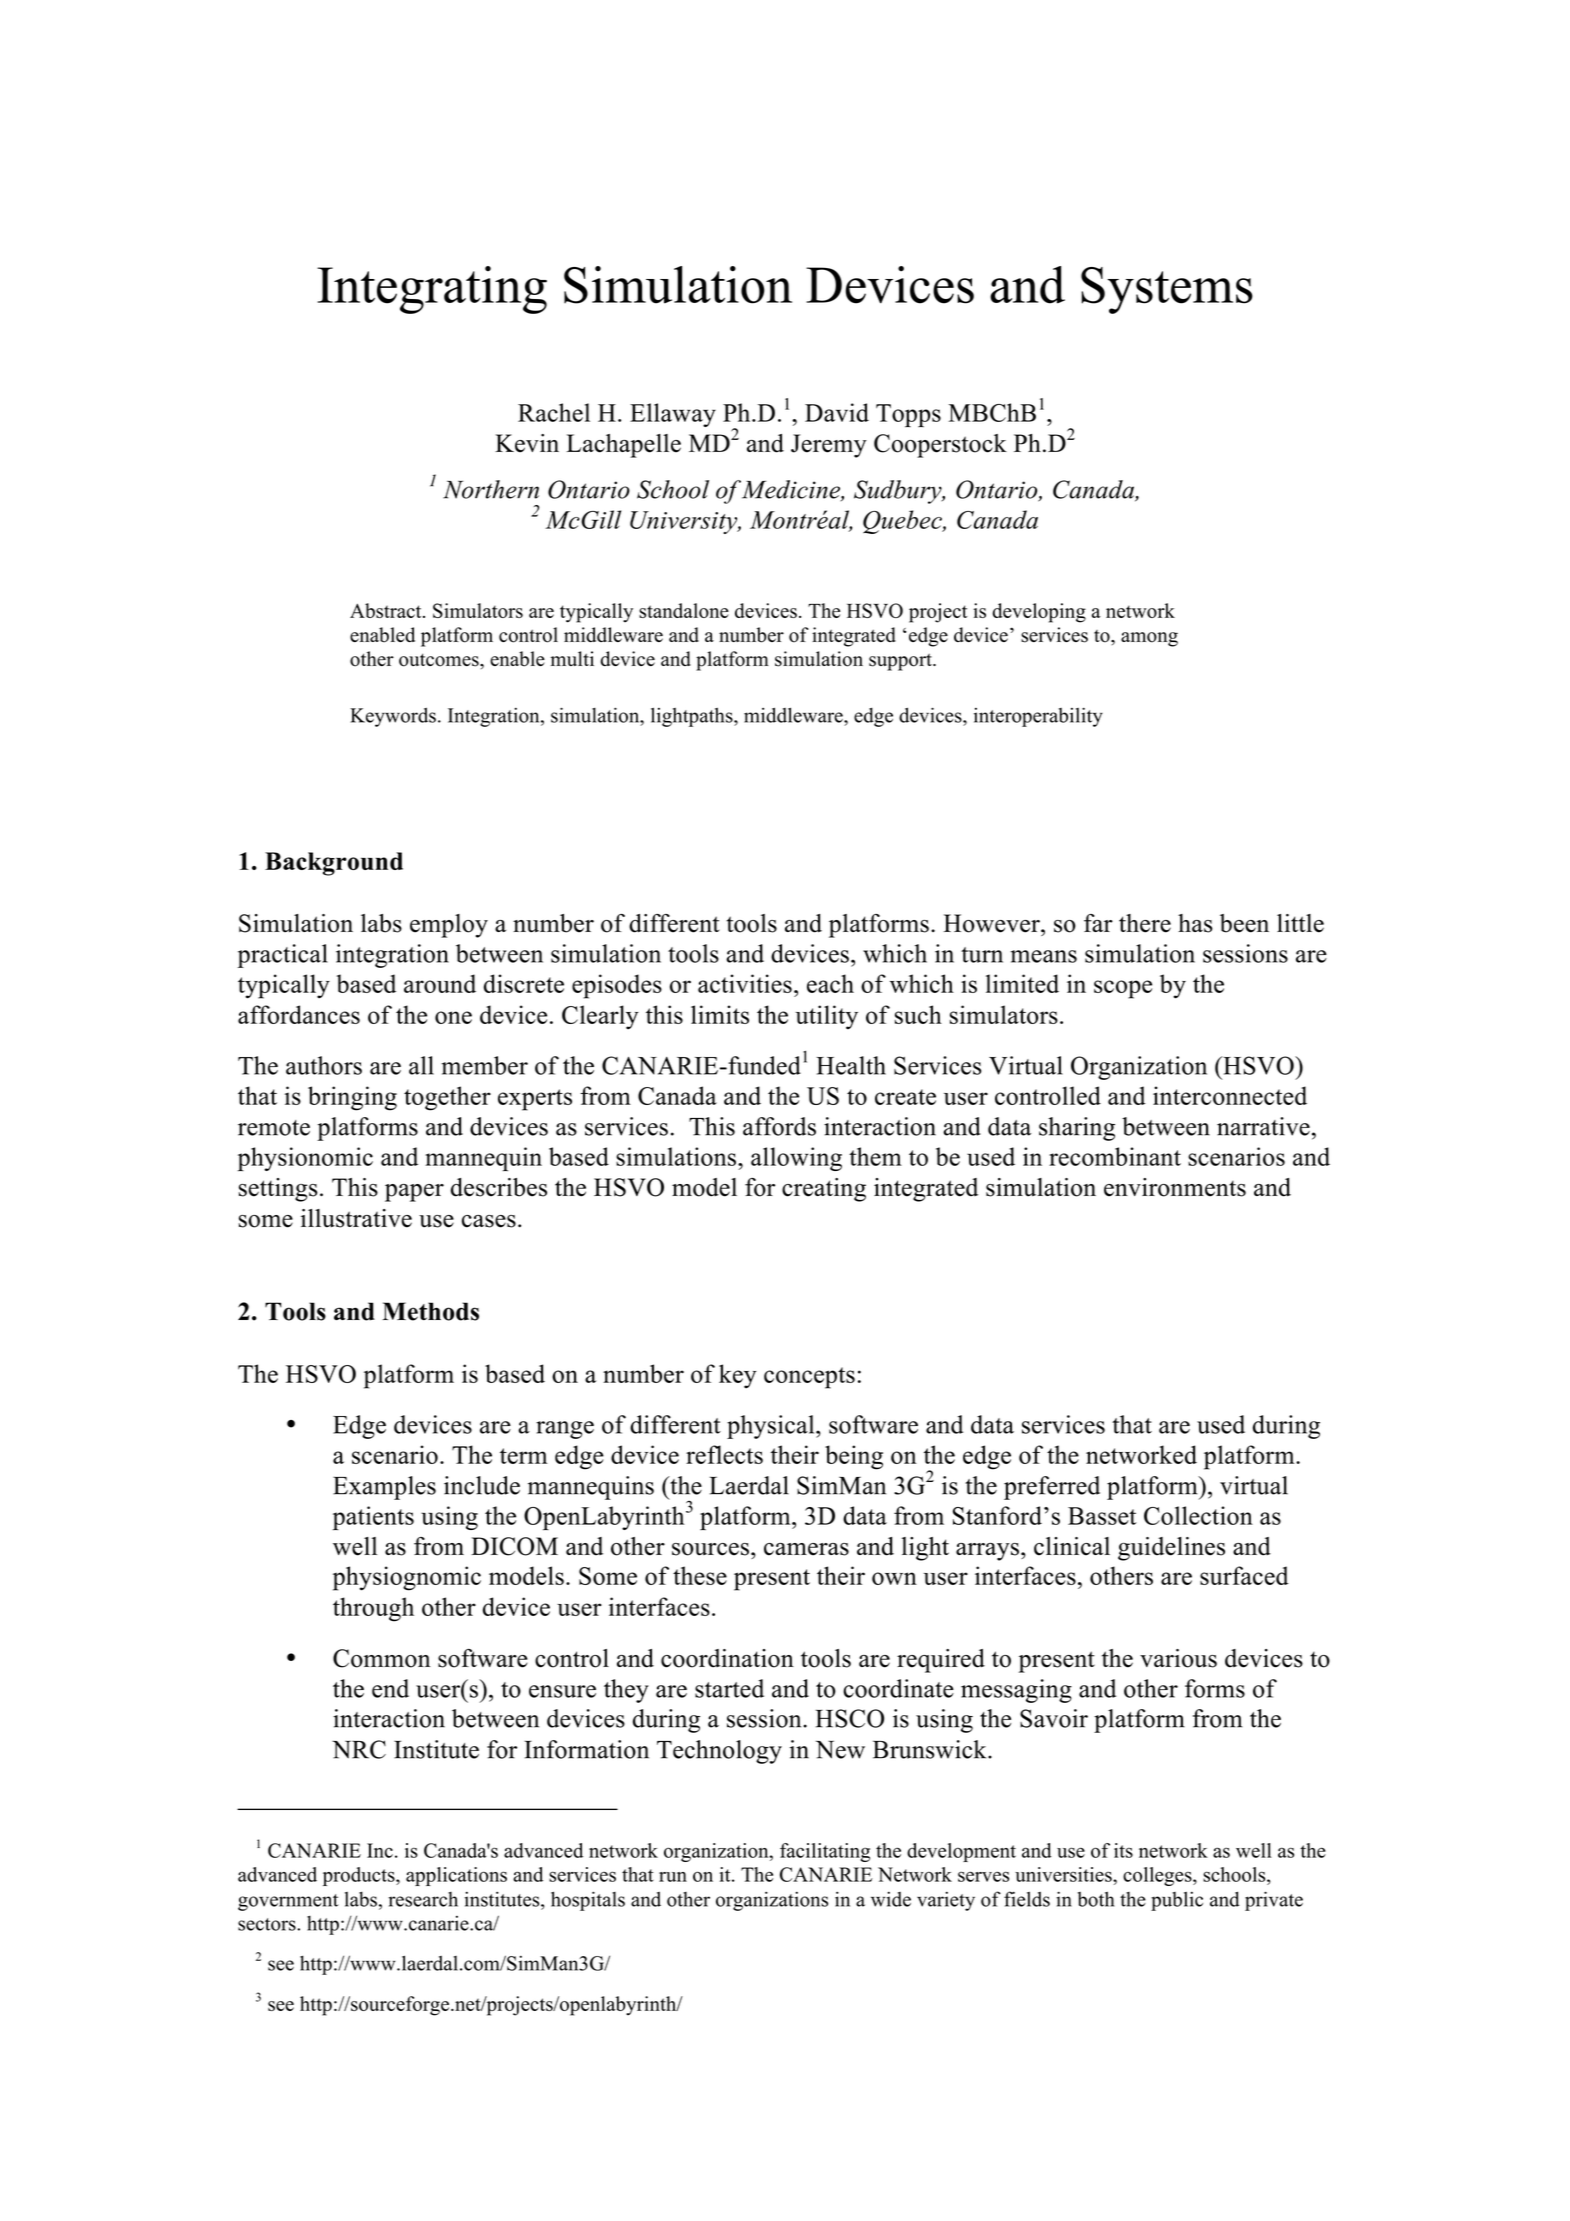 The height and width of the screenshot is (2221, 1570). I want to click on affords, so click(779, 1126).
